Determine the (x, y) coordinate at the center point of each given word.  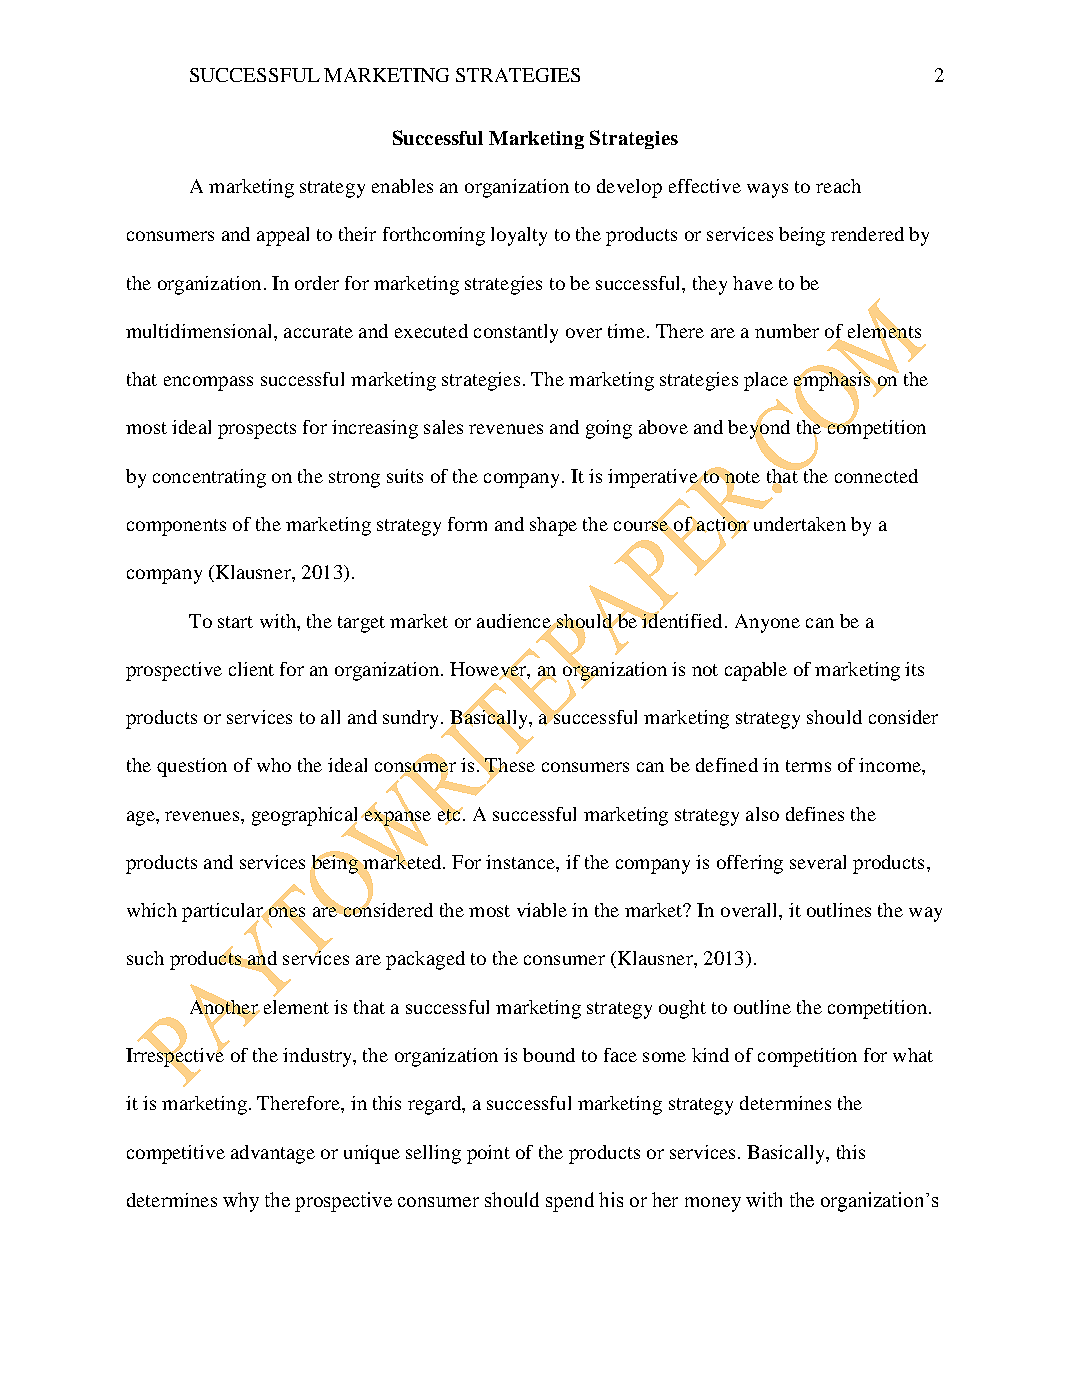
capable (756, 671)
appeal (283, 236)
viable (542, 910)
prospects (257, 430)
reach (838, 186)
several (818, 862)
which (152, 910)
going (609, 429)
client (251, 669)
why (241, 1202)
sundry (410, 719)
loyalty (519, 236)
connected (876, 476)
